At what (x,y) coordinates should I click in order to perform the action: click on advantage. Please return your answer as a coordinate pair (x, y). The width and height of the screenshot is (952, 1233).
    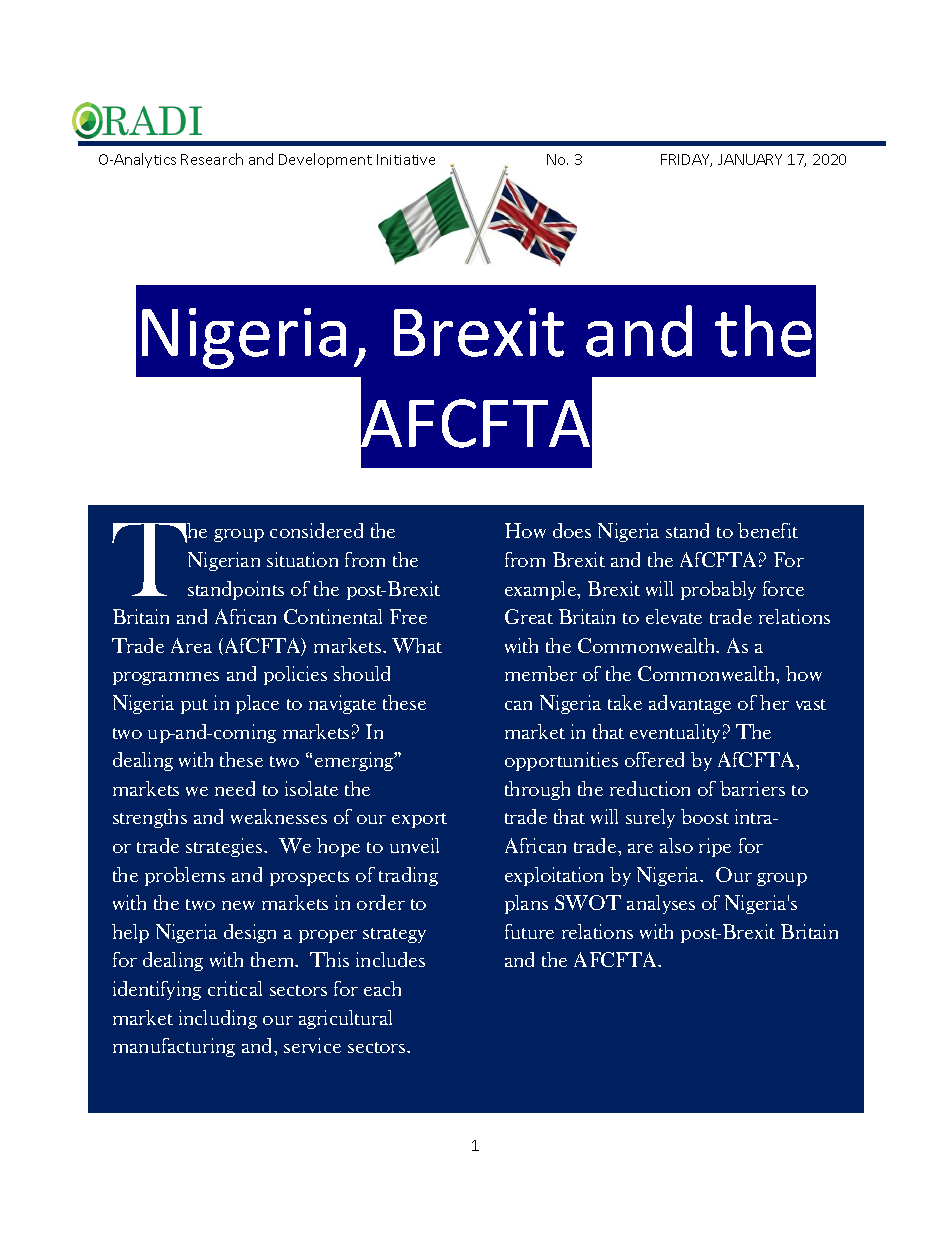
    Looking at the image, I should click on (690, 704).
